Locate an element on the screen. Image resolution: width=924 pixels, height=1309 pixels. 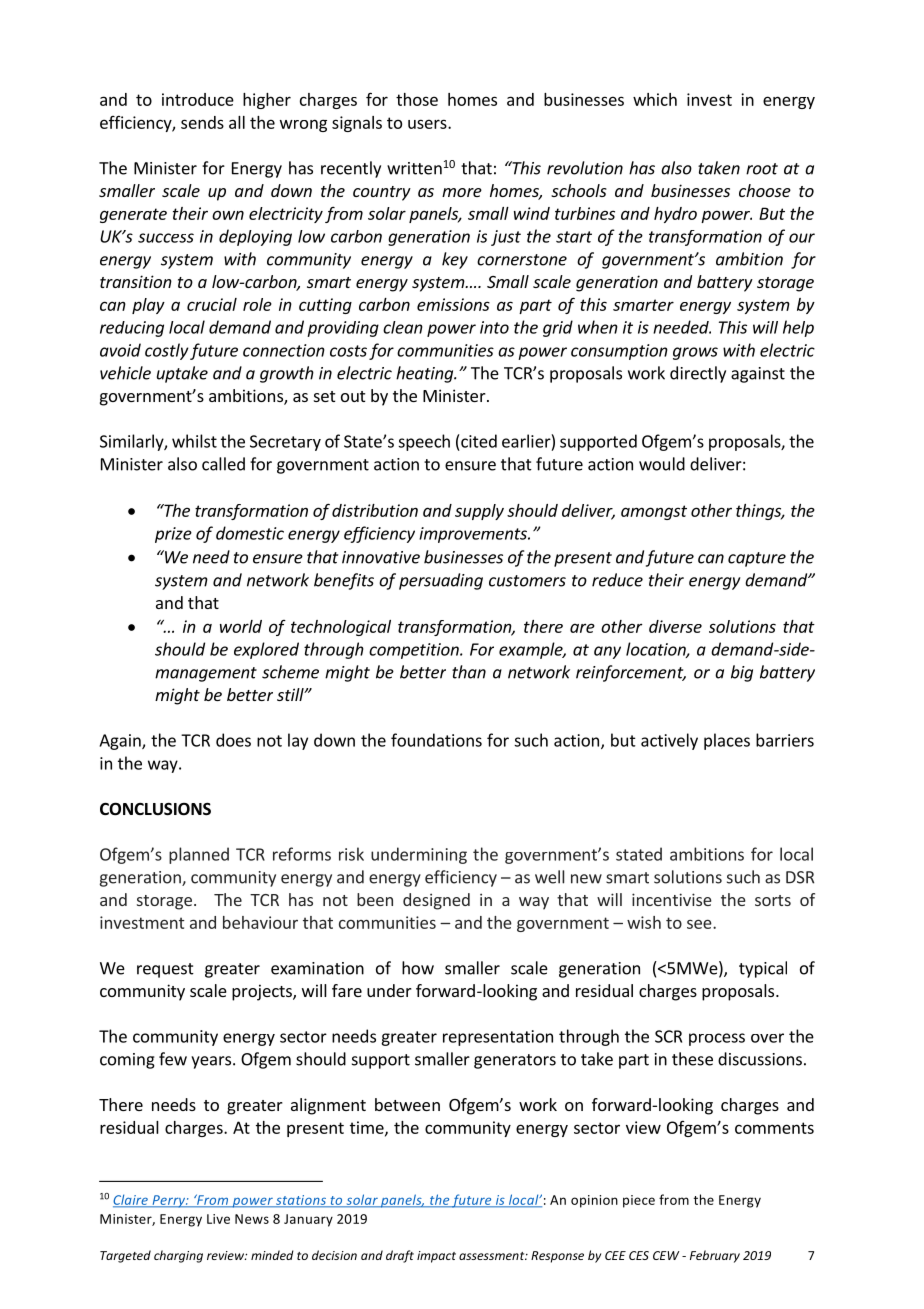
supply is located at coordinates (479, 512).
